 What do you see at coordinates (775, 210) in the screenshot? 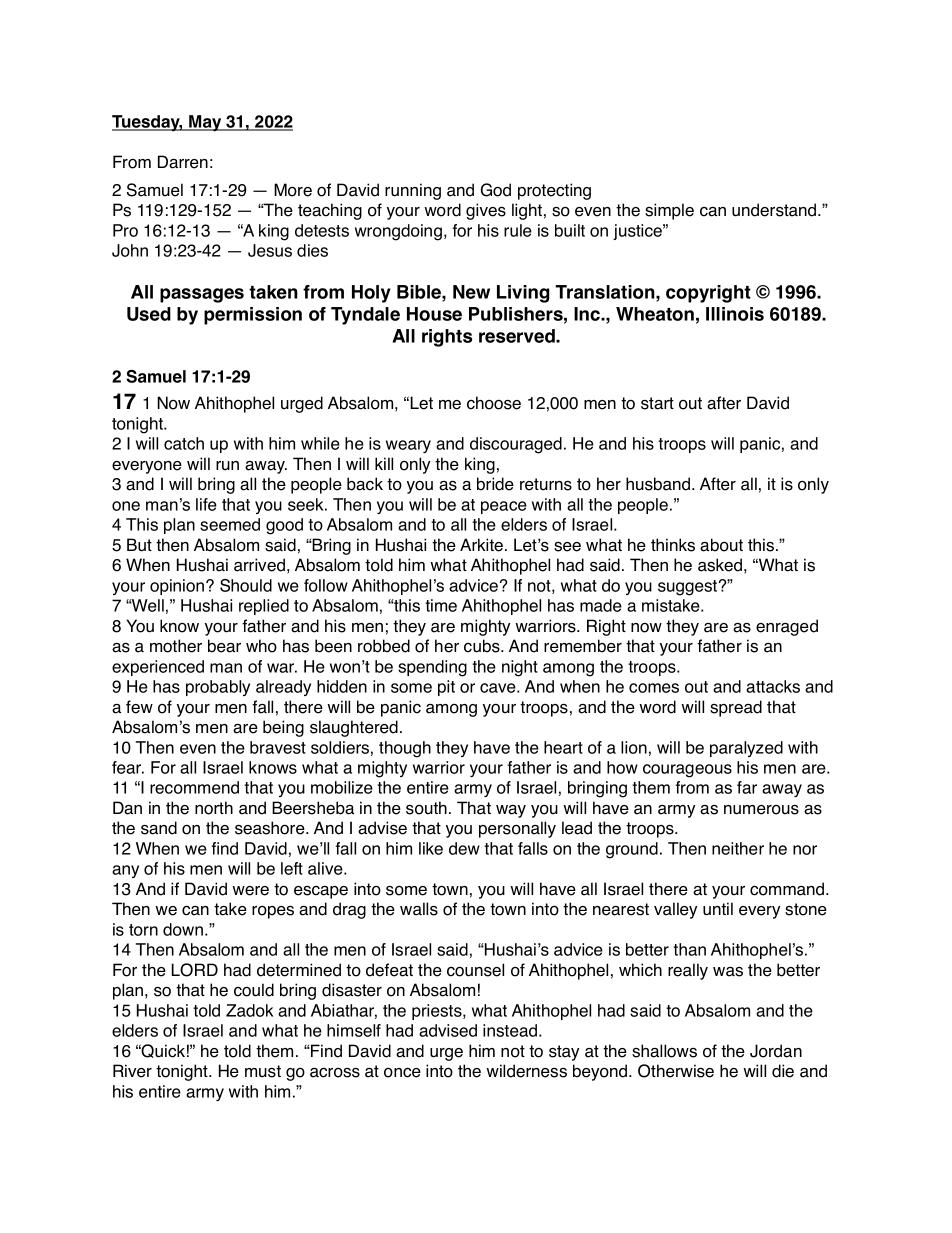
I see `understand` at bounding box center [775, 210].
